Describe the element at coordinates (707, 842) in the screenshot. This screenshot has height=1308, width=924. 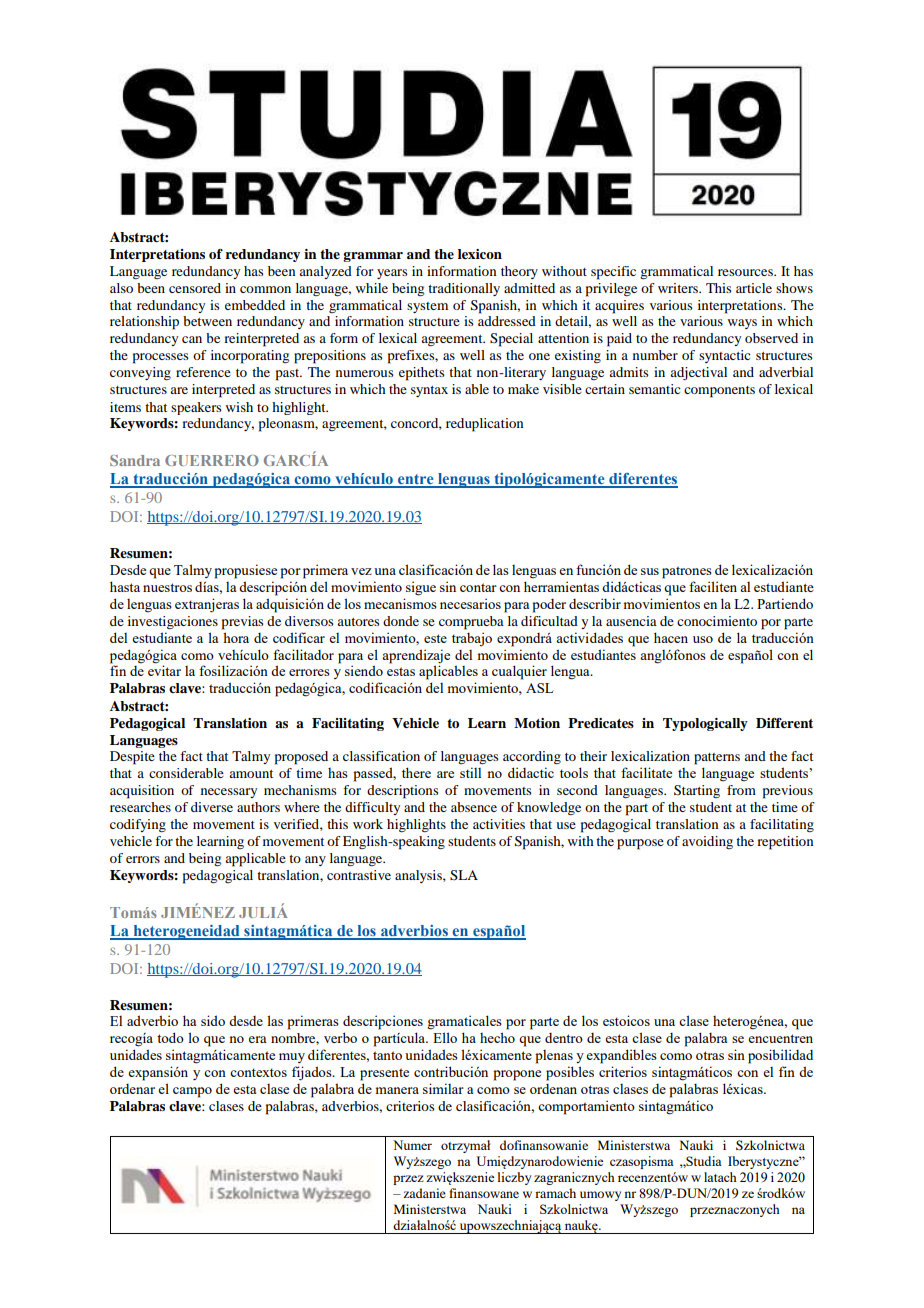
I see `avoiding` at that location.
